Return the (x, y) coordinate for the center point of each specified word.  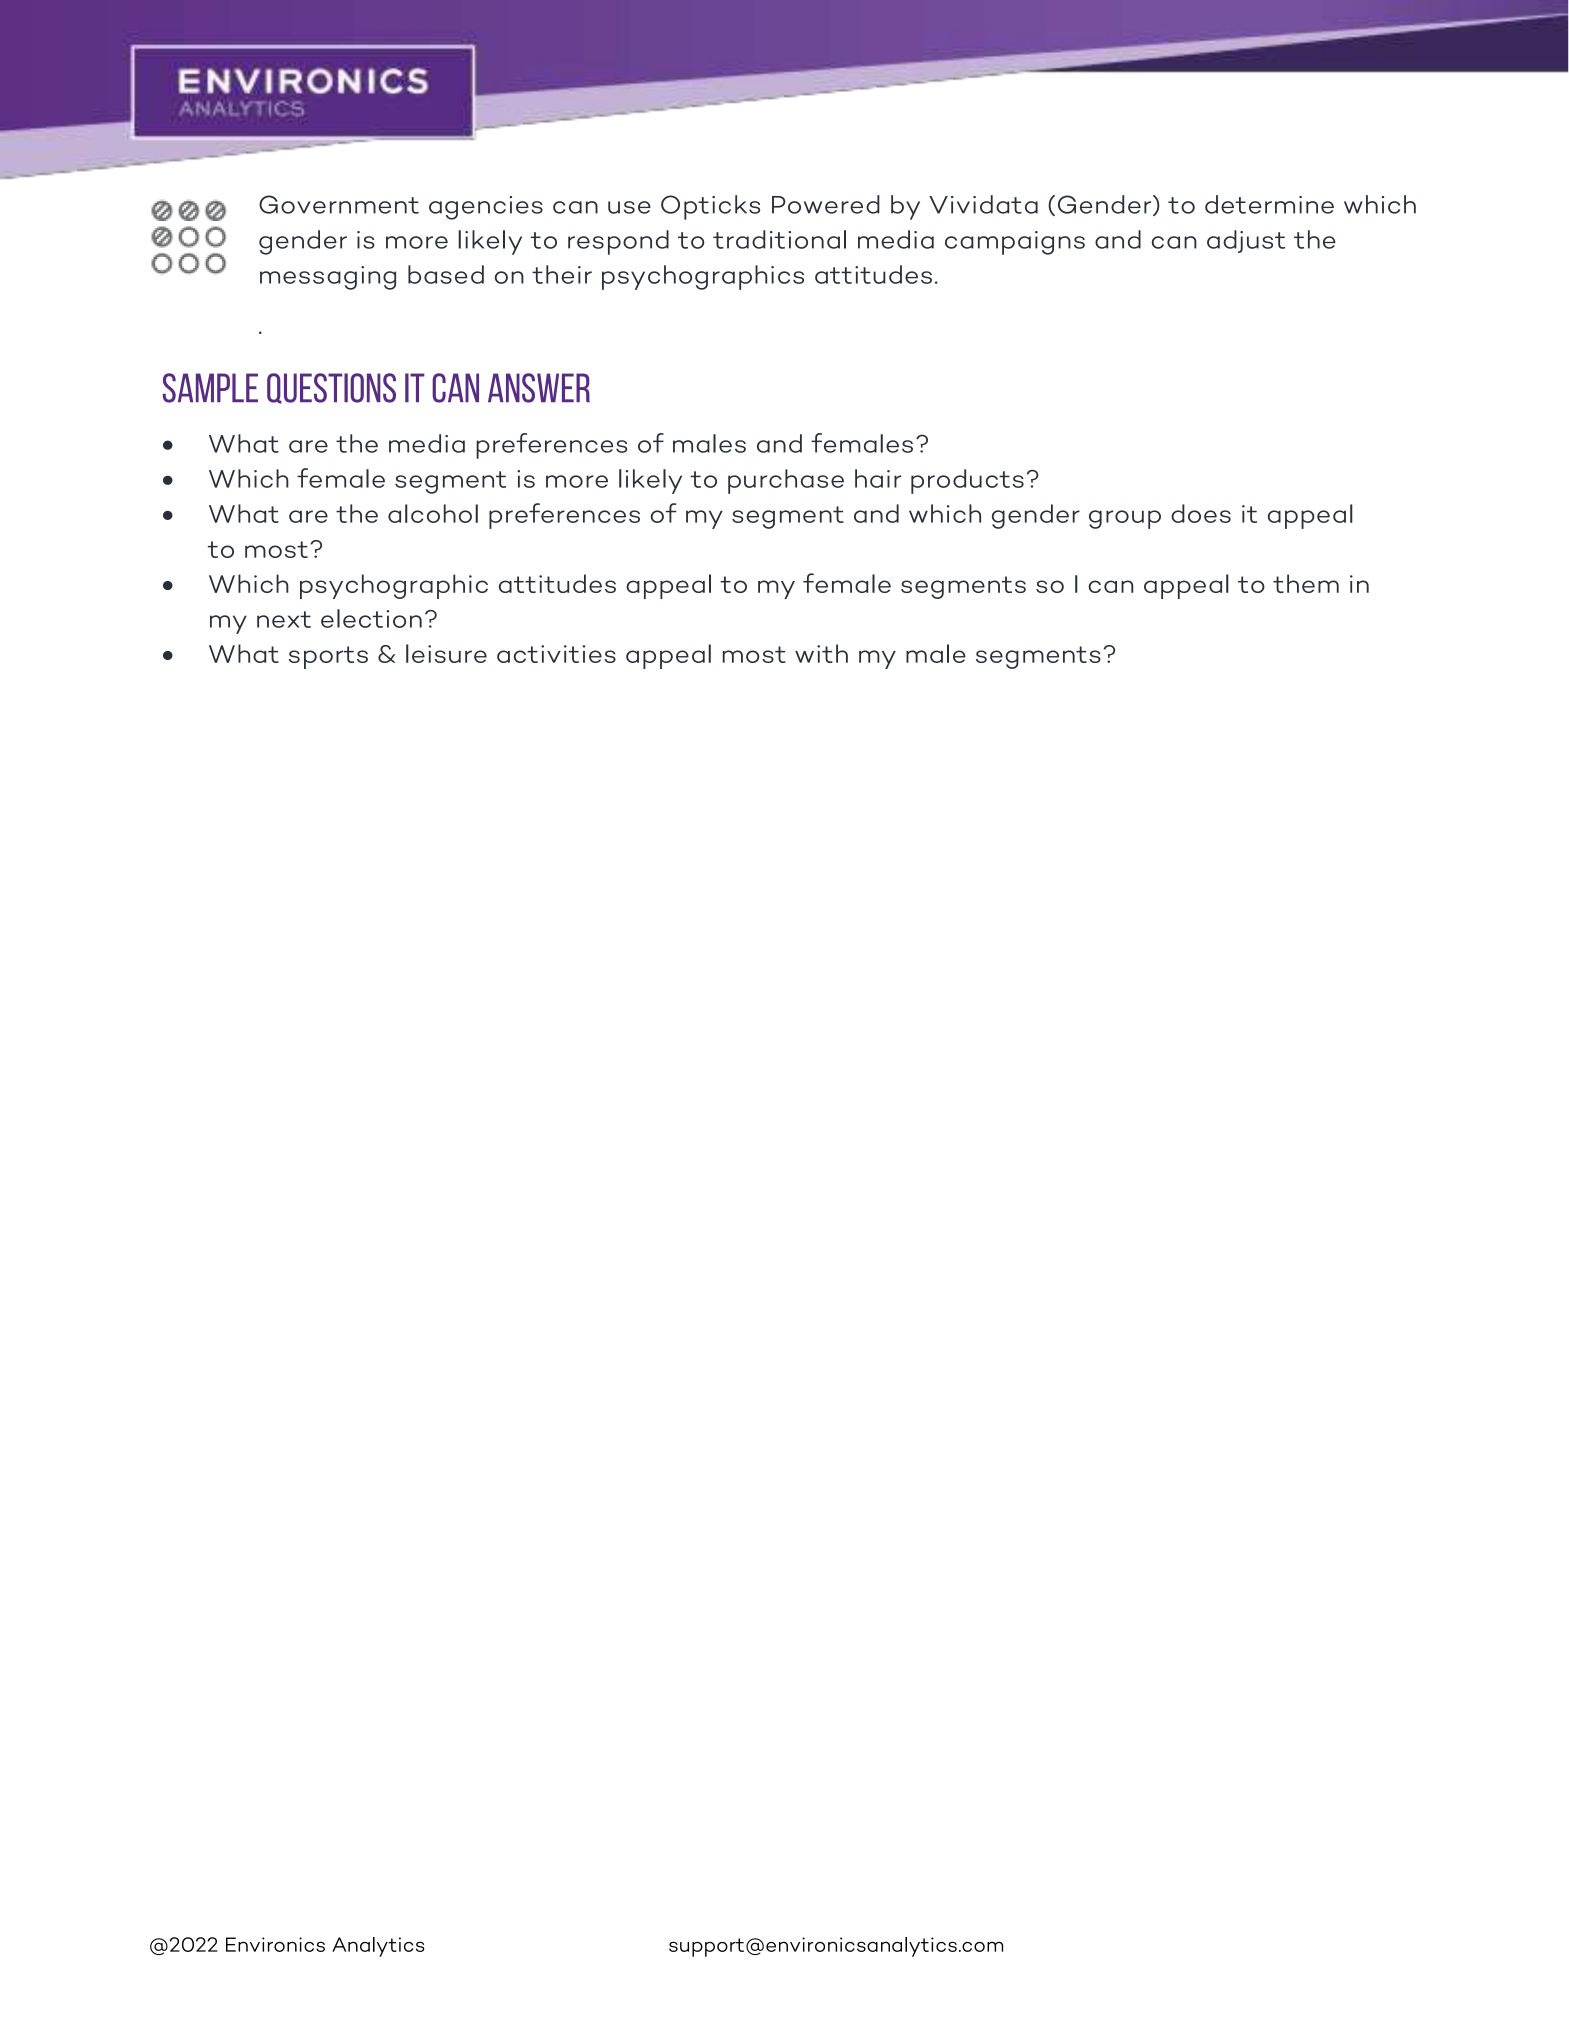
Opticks (710, 207)
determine (1269, 204)
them (1306, 583)
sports (328, 657)
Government (339, 204)
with (821, 653)
